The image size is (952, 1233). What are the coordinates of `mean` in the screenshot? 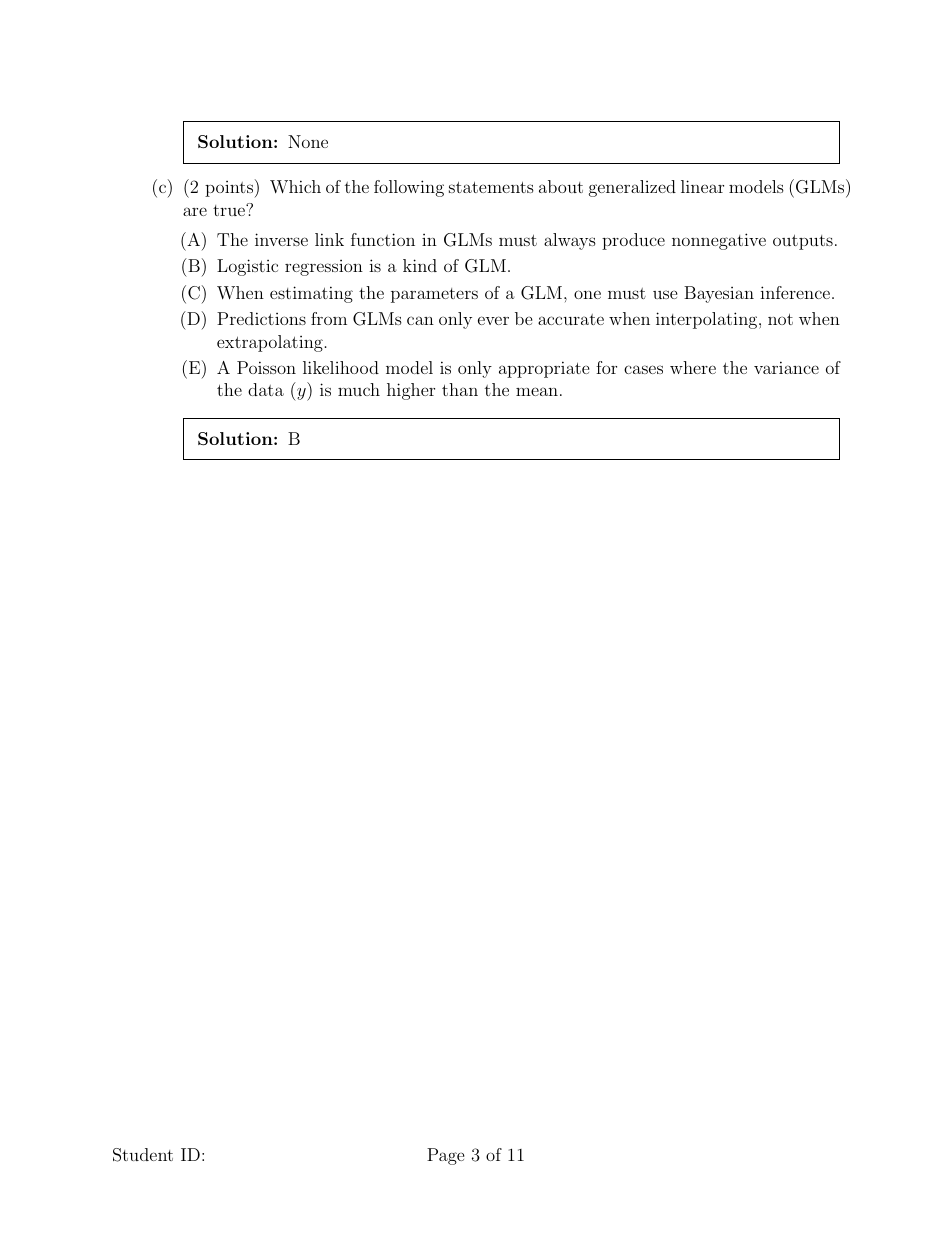 It's located at (537, 391).
